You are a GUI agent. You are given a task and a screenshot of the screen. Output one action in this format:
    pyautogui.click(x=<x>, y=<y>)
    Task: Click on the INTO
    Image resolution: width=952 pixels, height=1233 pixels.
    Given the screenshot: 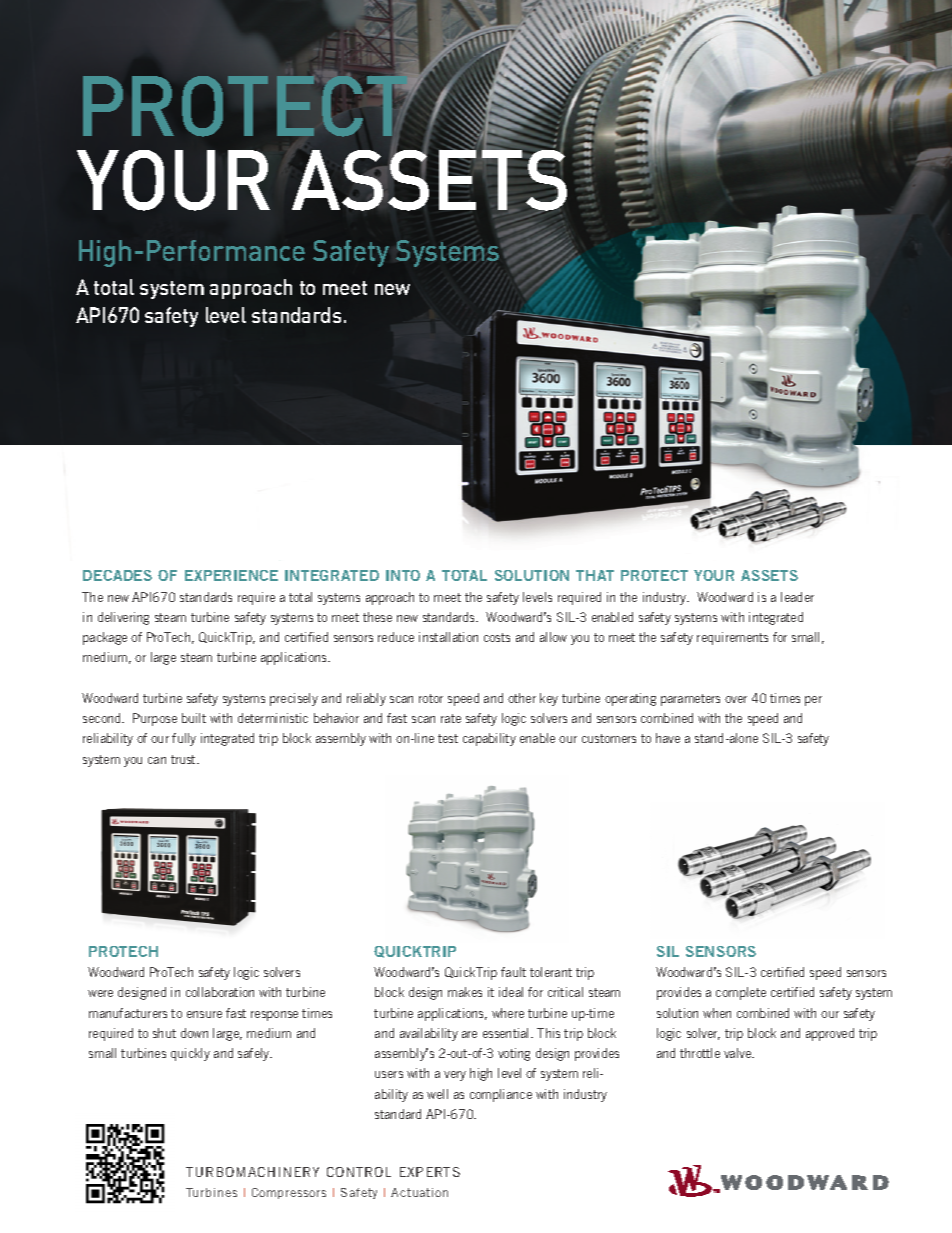 What is the action you would take?
    pyautogui.click(x=403, y=575)
